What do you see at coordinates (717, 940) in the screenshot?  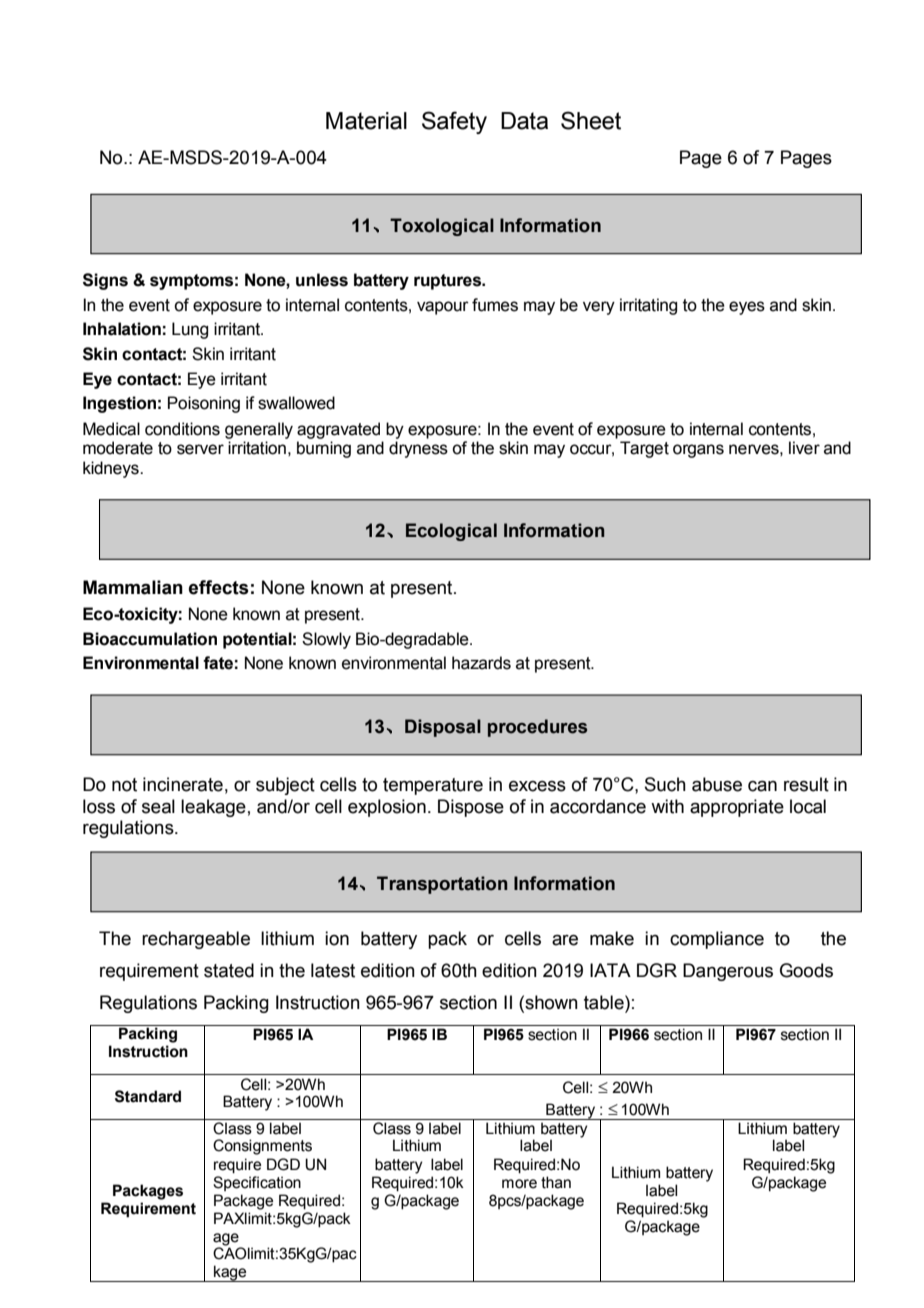 I see `compliance` at bounding box center [717, 940].
